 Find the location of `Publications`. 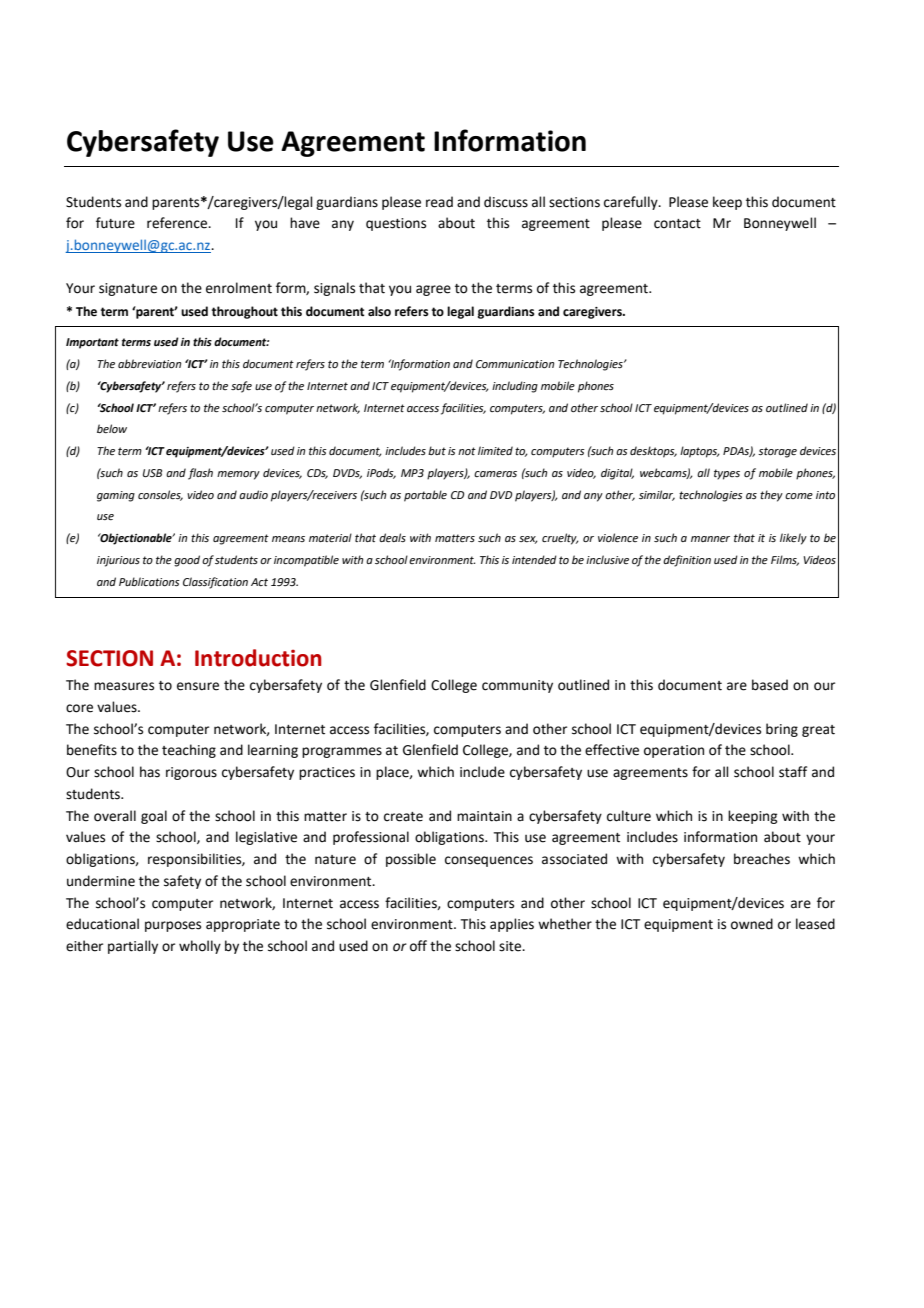

Publications is located at coordinates (149, 581).
